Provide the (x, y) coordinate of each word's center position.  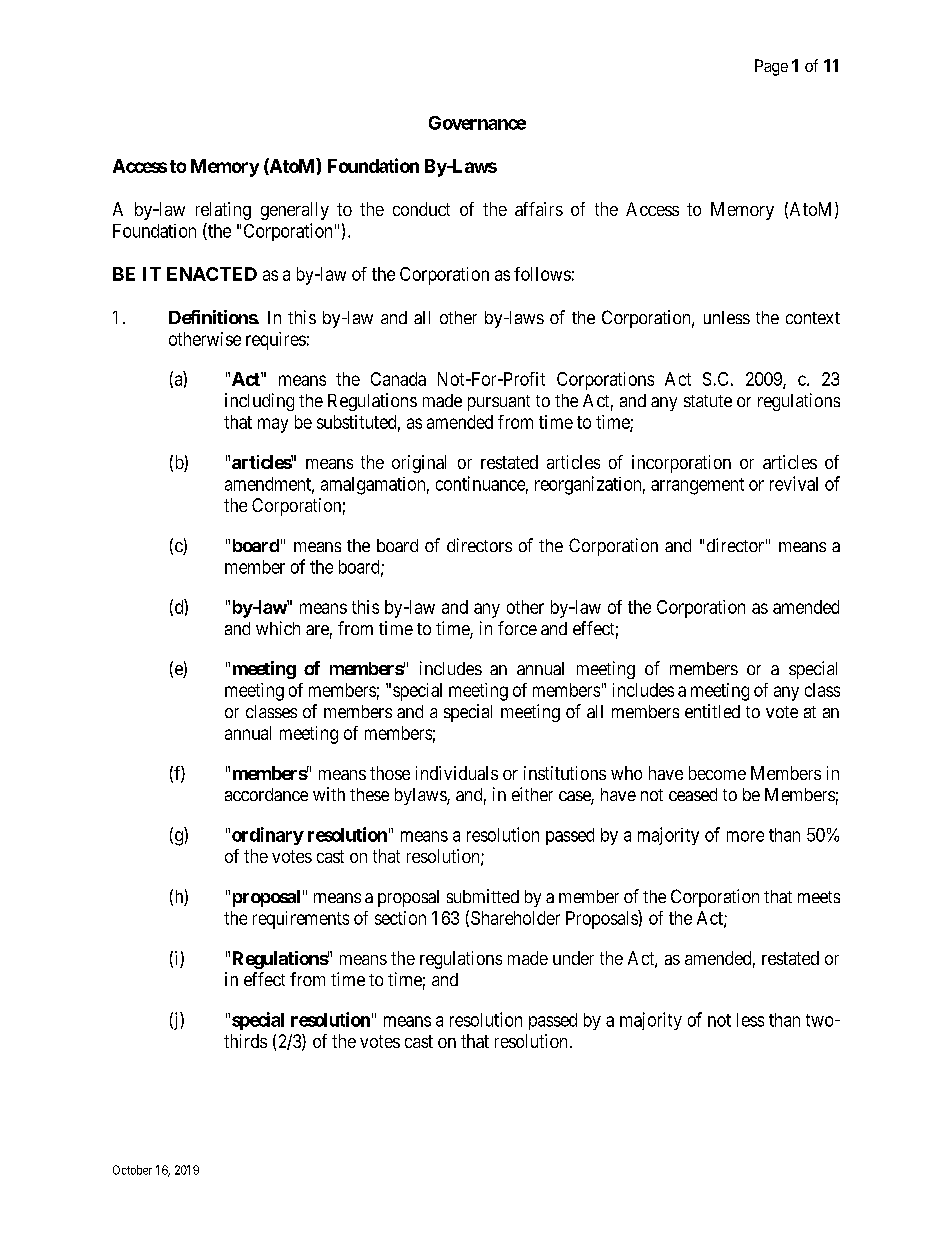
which (278, 628)
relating (223, 211)
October (132, 1170)
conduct (421, 209)
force (517, 628)
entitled (712, 711)
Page (771, 67)
